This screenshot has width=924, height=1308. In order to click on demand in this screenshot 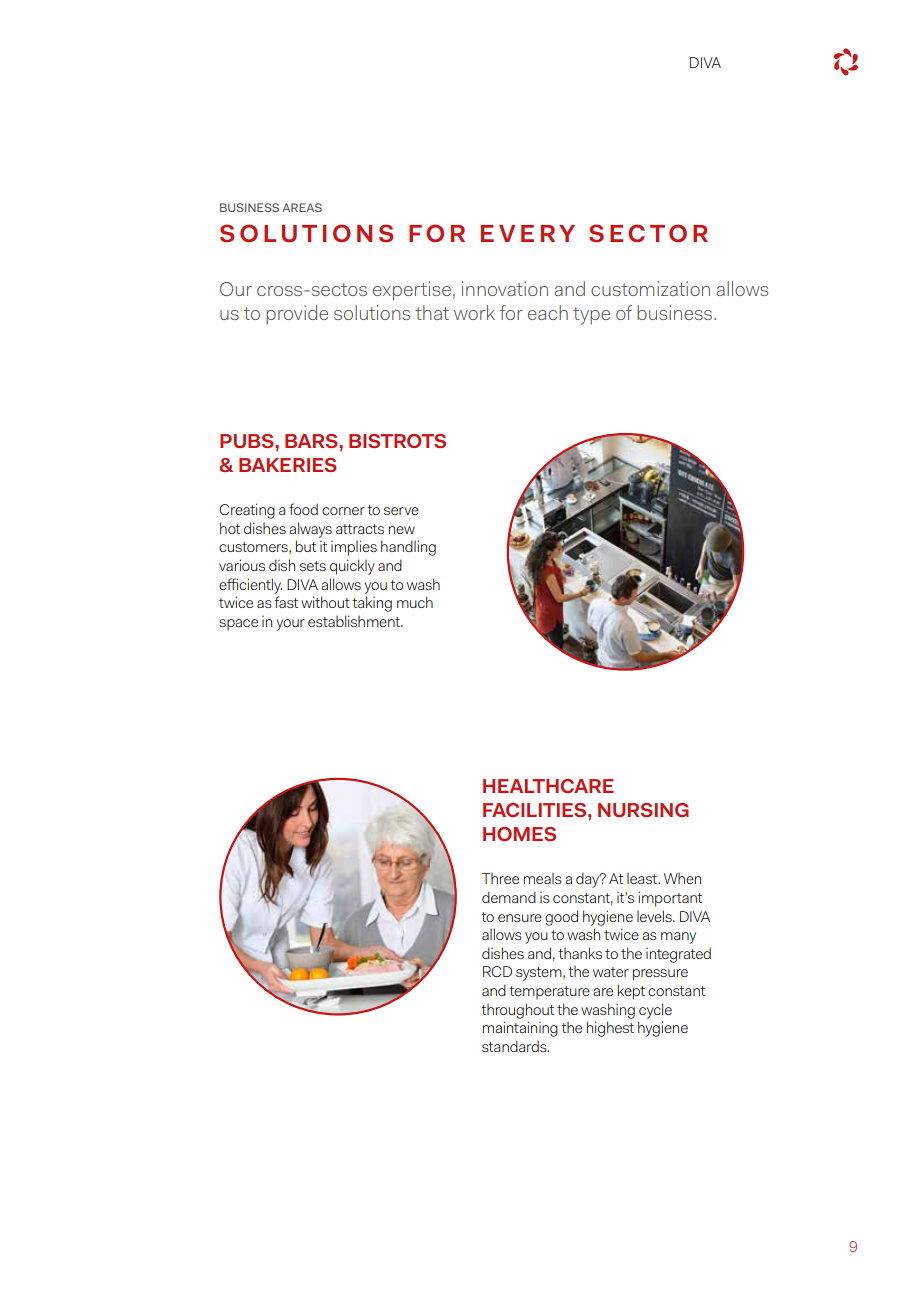, I will do `click(509, 897)`.
